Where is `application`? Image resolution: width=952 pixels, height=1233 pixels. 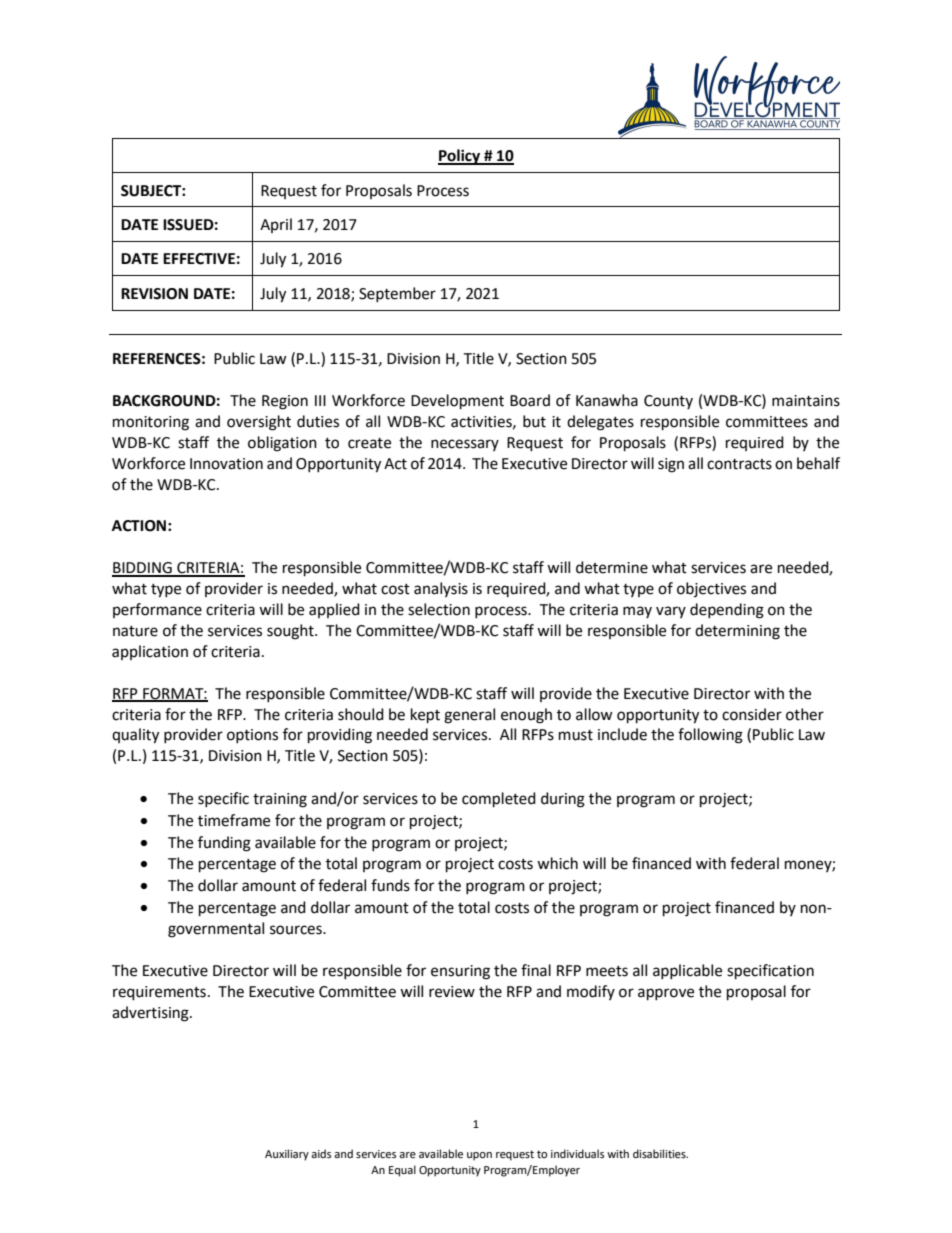
application is located at coordinates (150, 652).
